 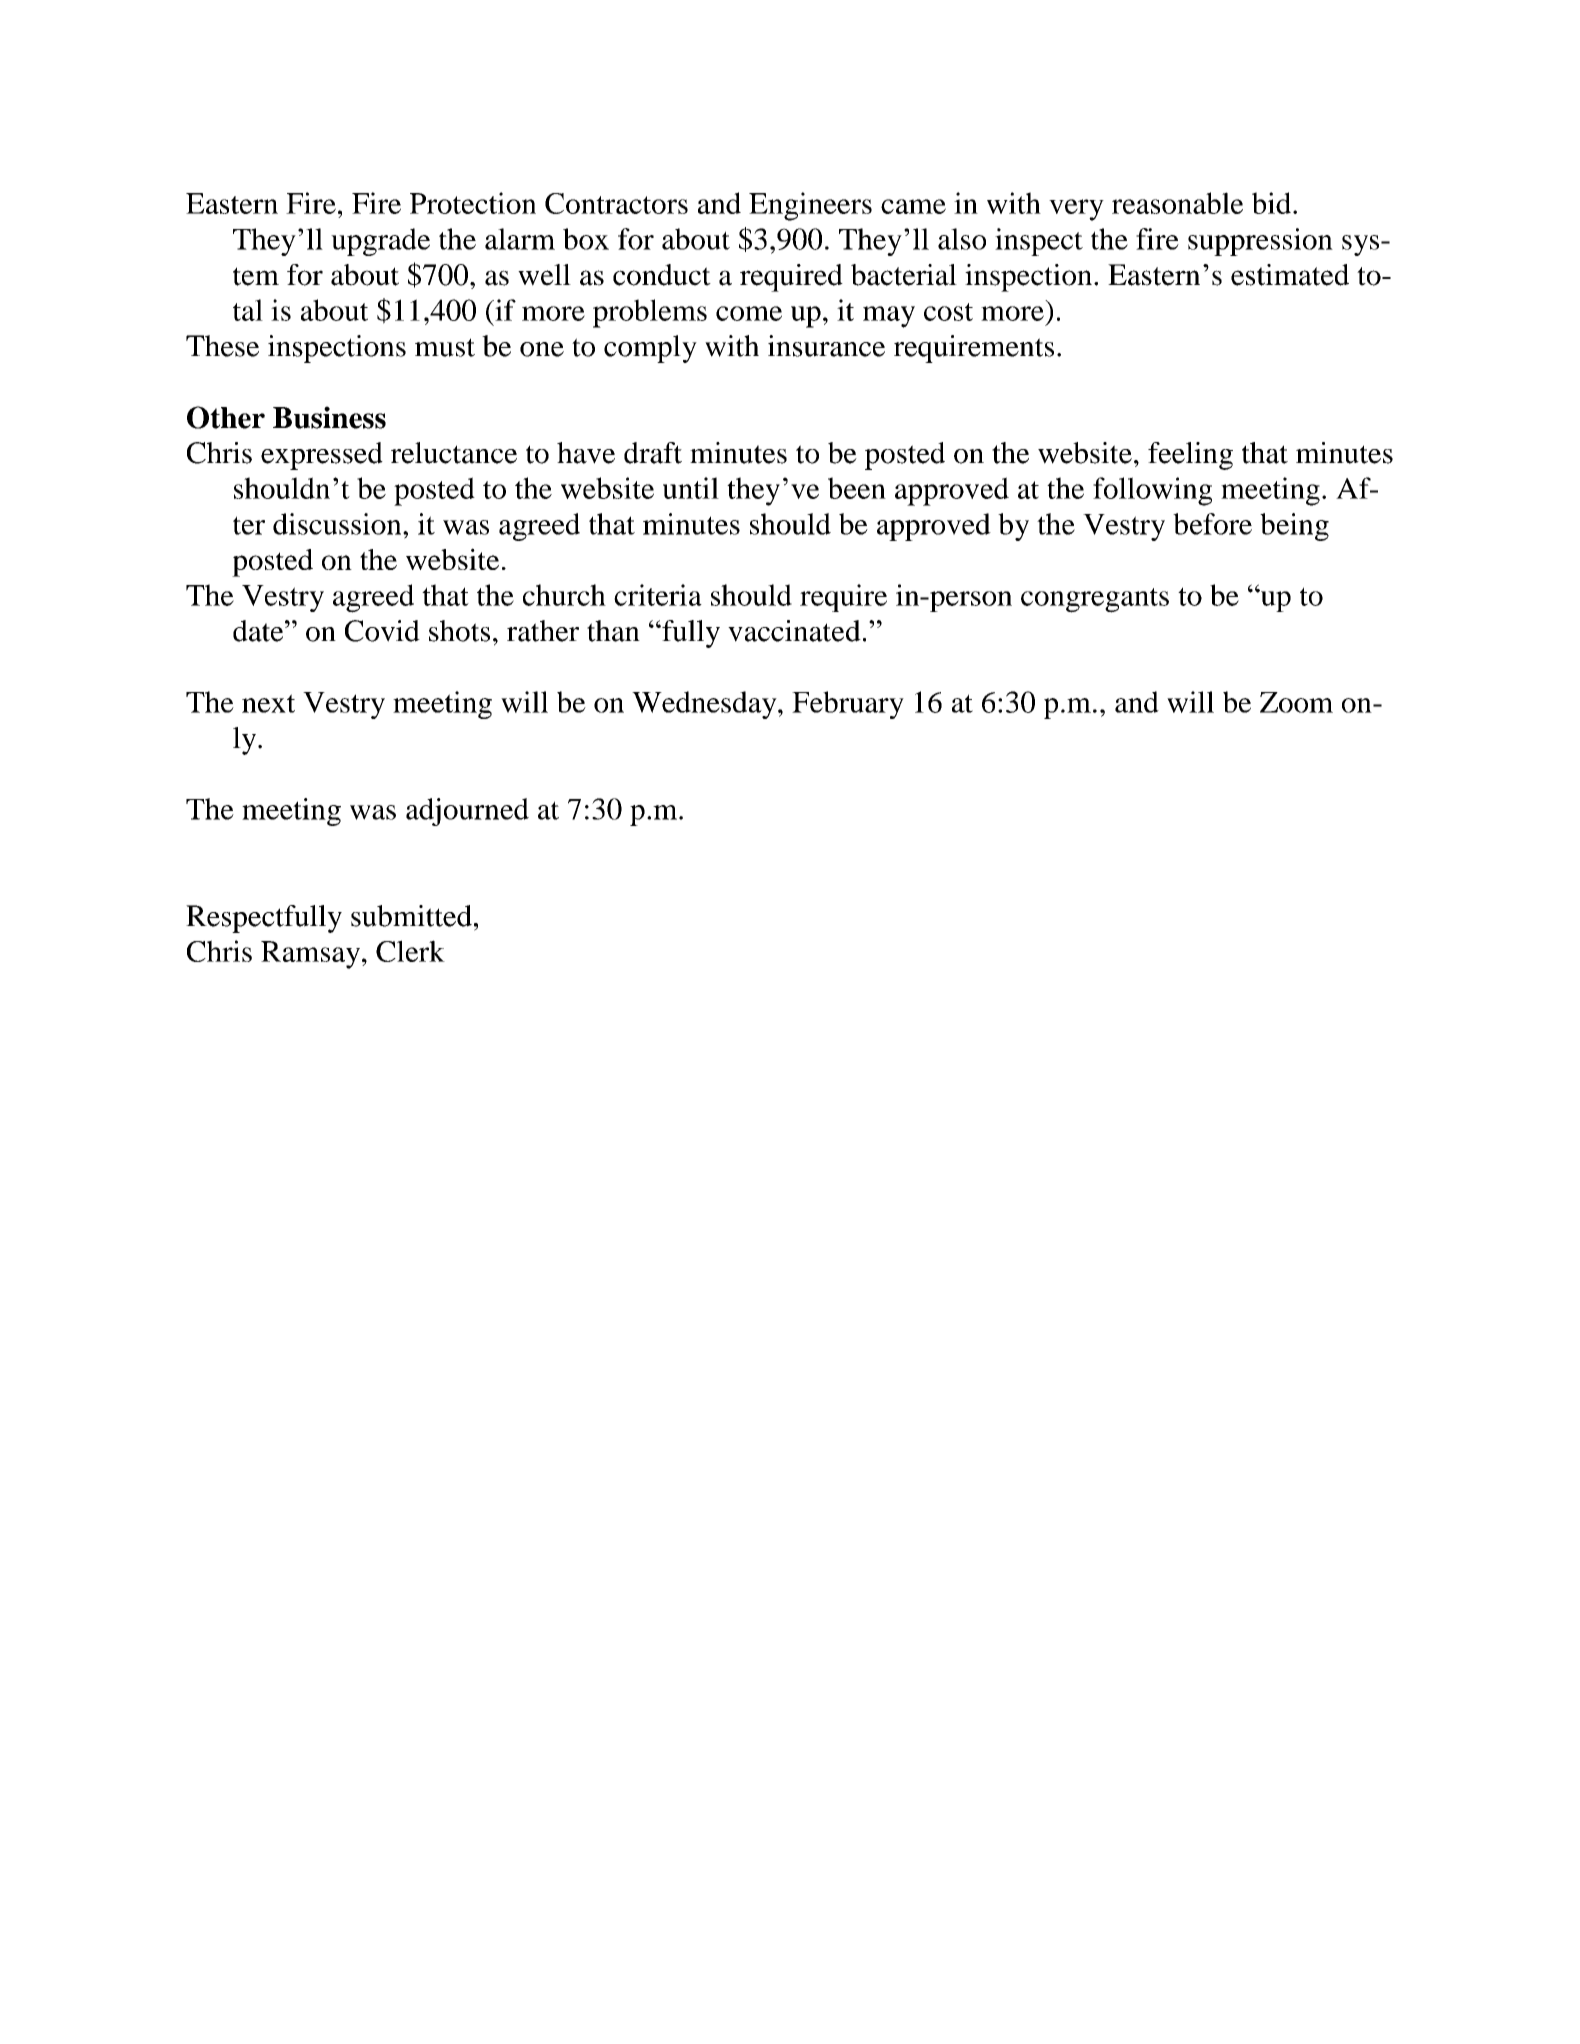 I want to click on Covid, so click(x=382, y=631).
